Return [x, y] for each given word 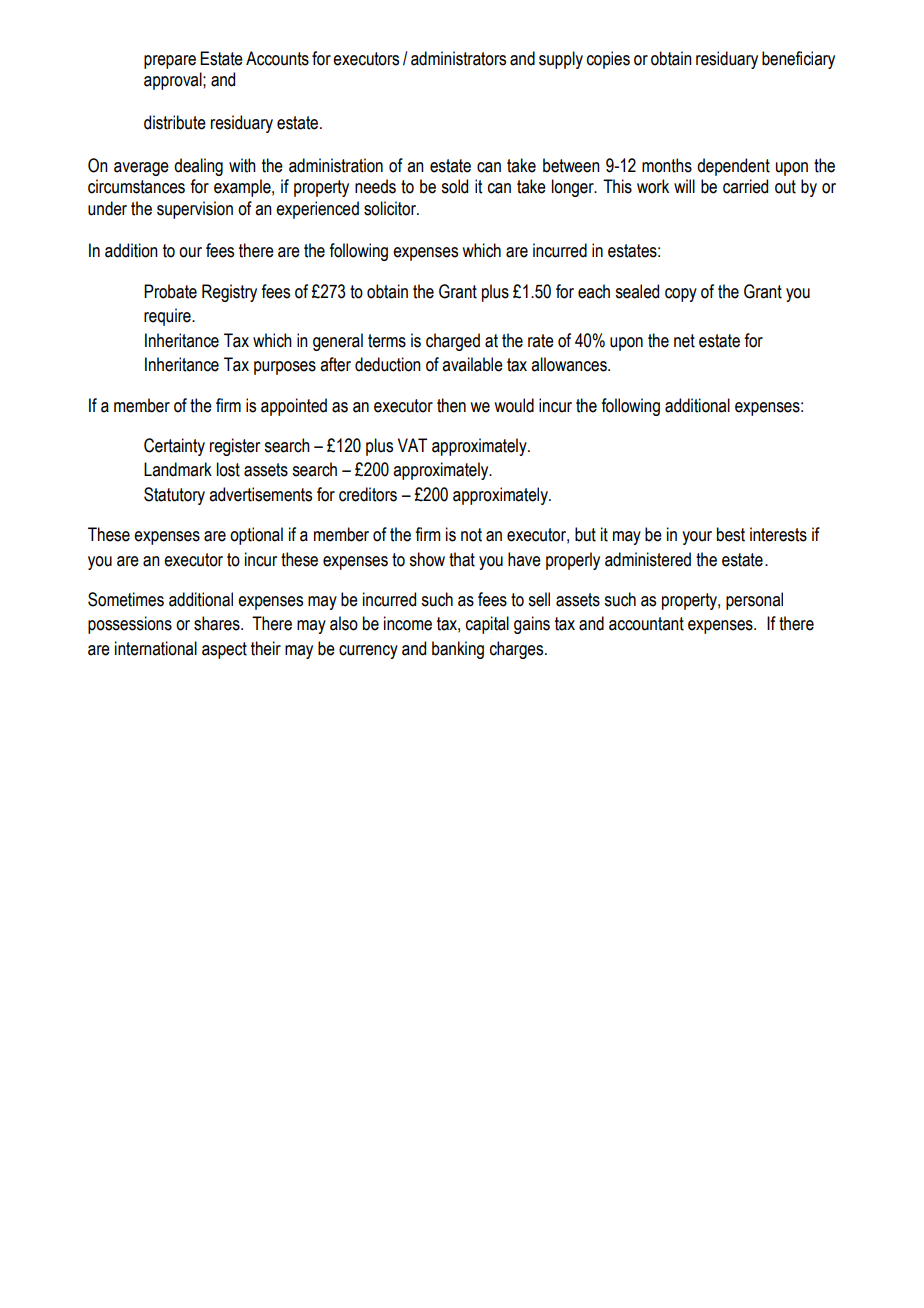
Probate [170, 291]
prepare [170, 62]
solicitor [391, 208]
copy [681, 295]
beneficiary [798, 60]
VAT [412, 445]
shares [218, 623]
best [731, 534]
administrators [458, 58]
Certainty [174, 447]
